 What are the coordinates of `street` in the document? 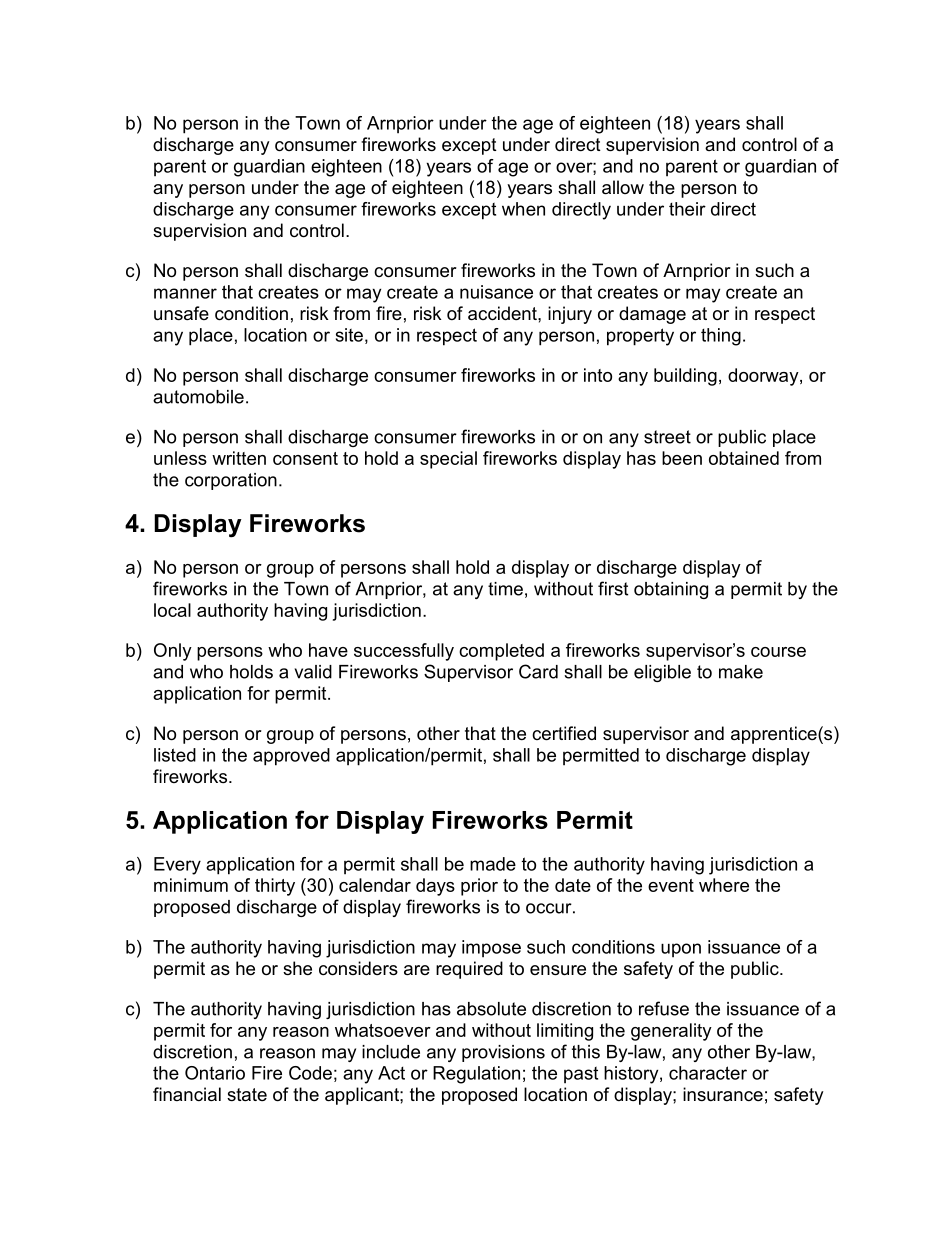 It's located at (667, 437).
